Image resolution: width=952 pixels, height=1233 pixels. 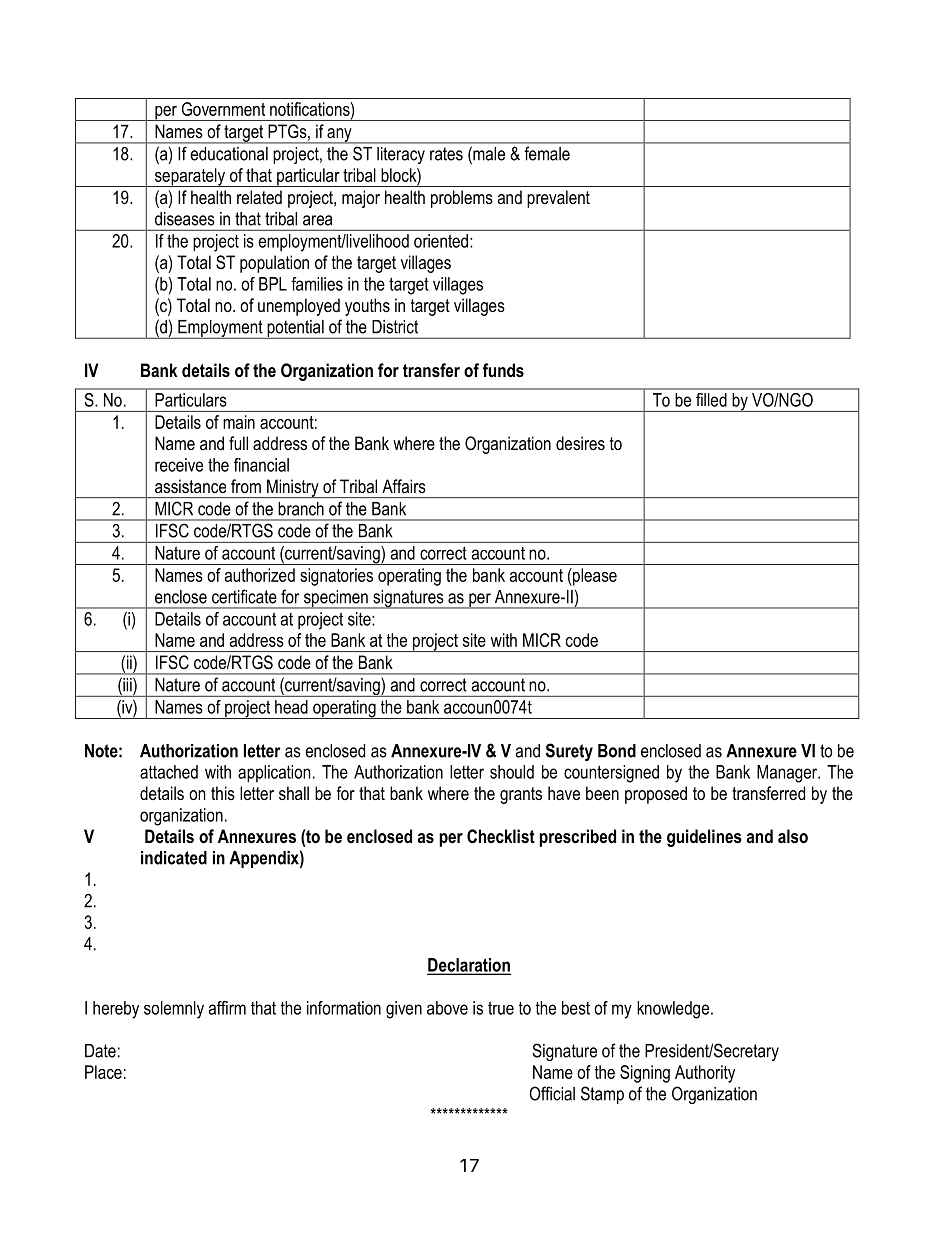 I want to click on separately, so click(x=189, y=177).
